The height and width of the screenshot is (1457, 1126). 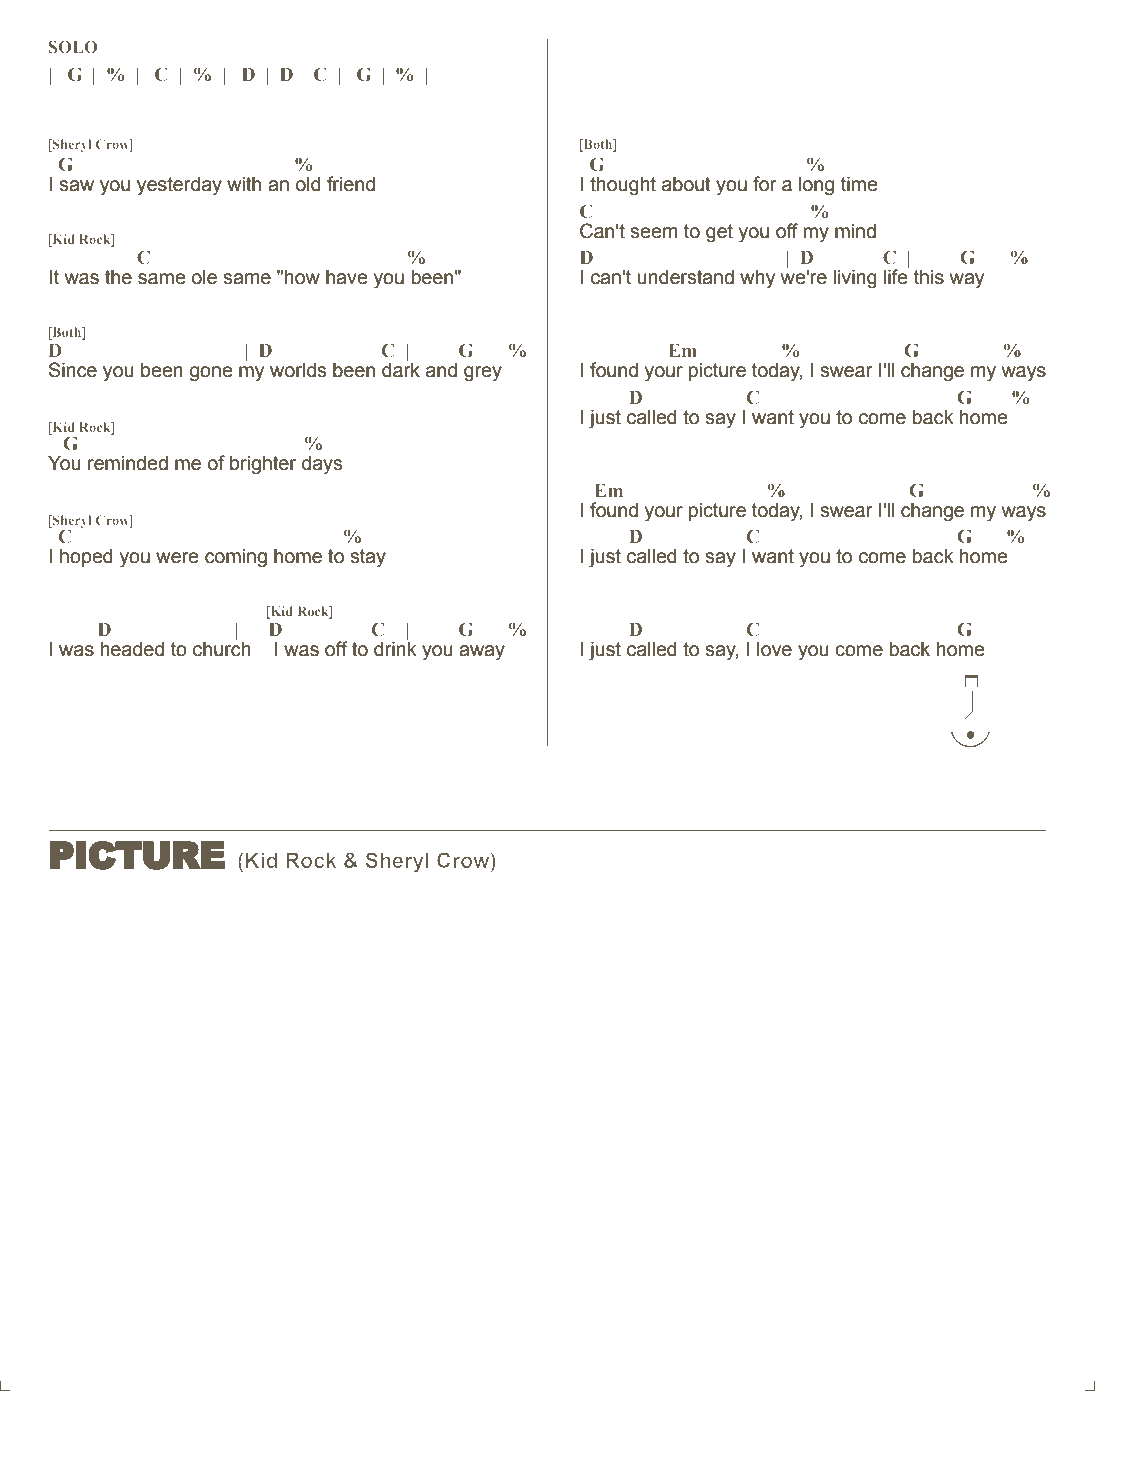 What do you see at coordinates (177, 558) in the screenshot?
I see `were` at bounding box center [177, 558].
